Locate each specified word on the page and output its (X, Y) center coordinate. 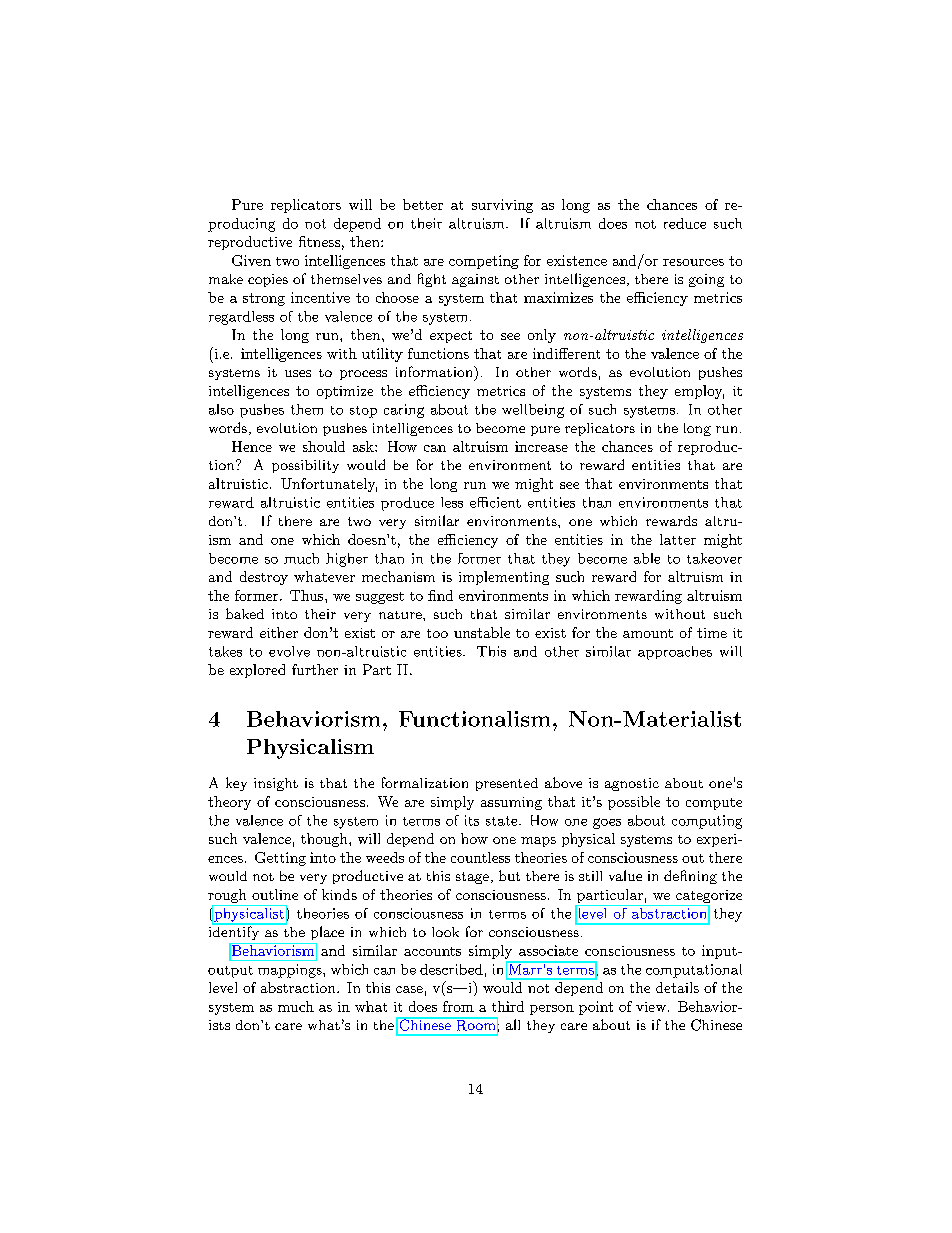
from (458, 1006)
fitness (319, 241)
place (327, 933)
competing (484, 262)
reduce (685, 223)
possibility (305, 466)
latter (678, 539)
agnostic (632, 784)
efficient (495, 502)
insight (276, 784)
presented (507, 784)
